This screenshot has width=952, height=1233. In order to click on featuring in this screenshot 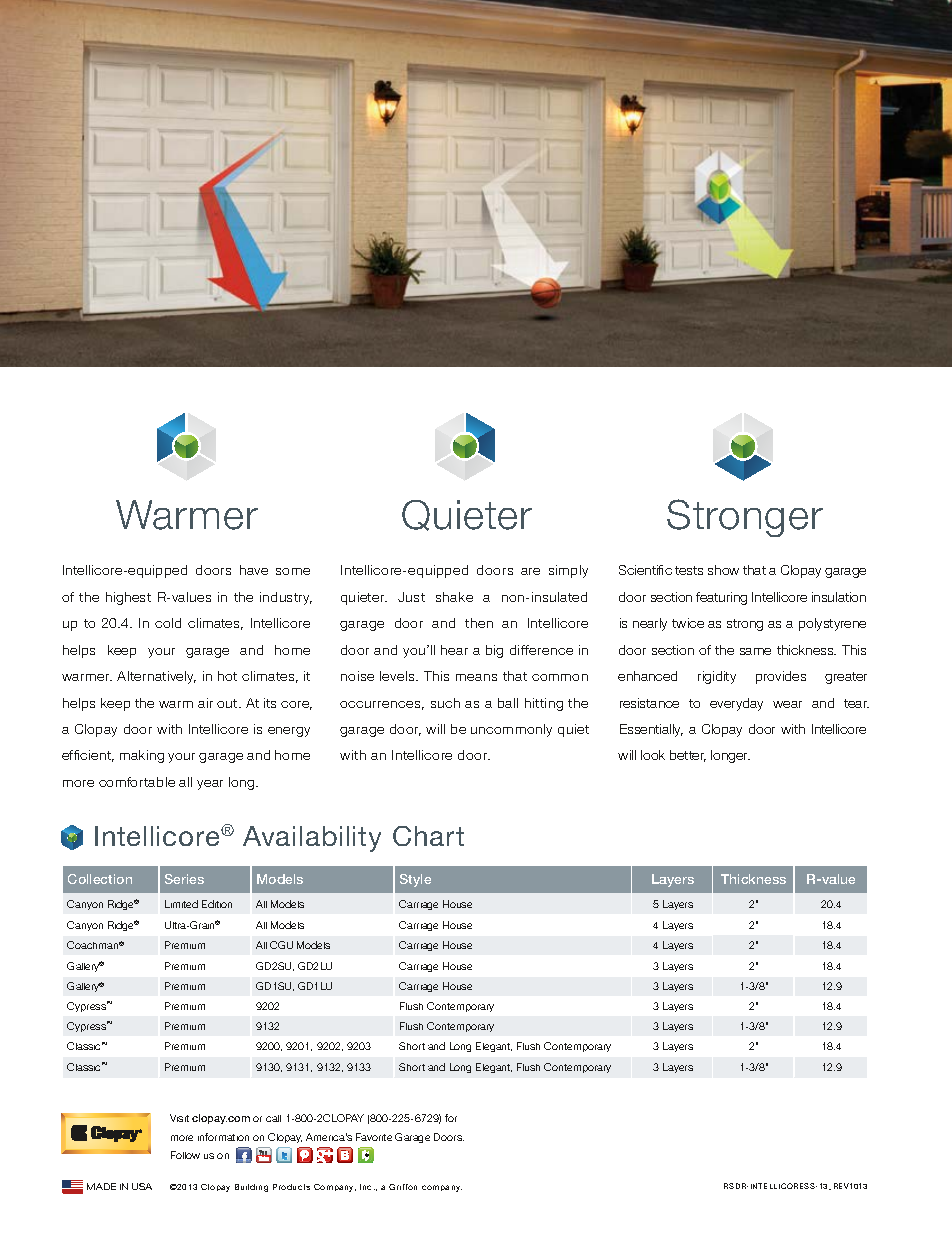, I will do `click(721, 598)`.
